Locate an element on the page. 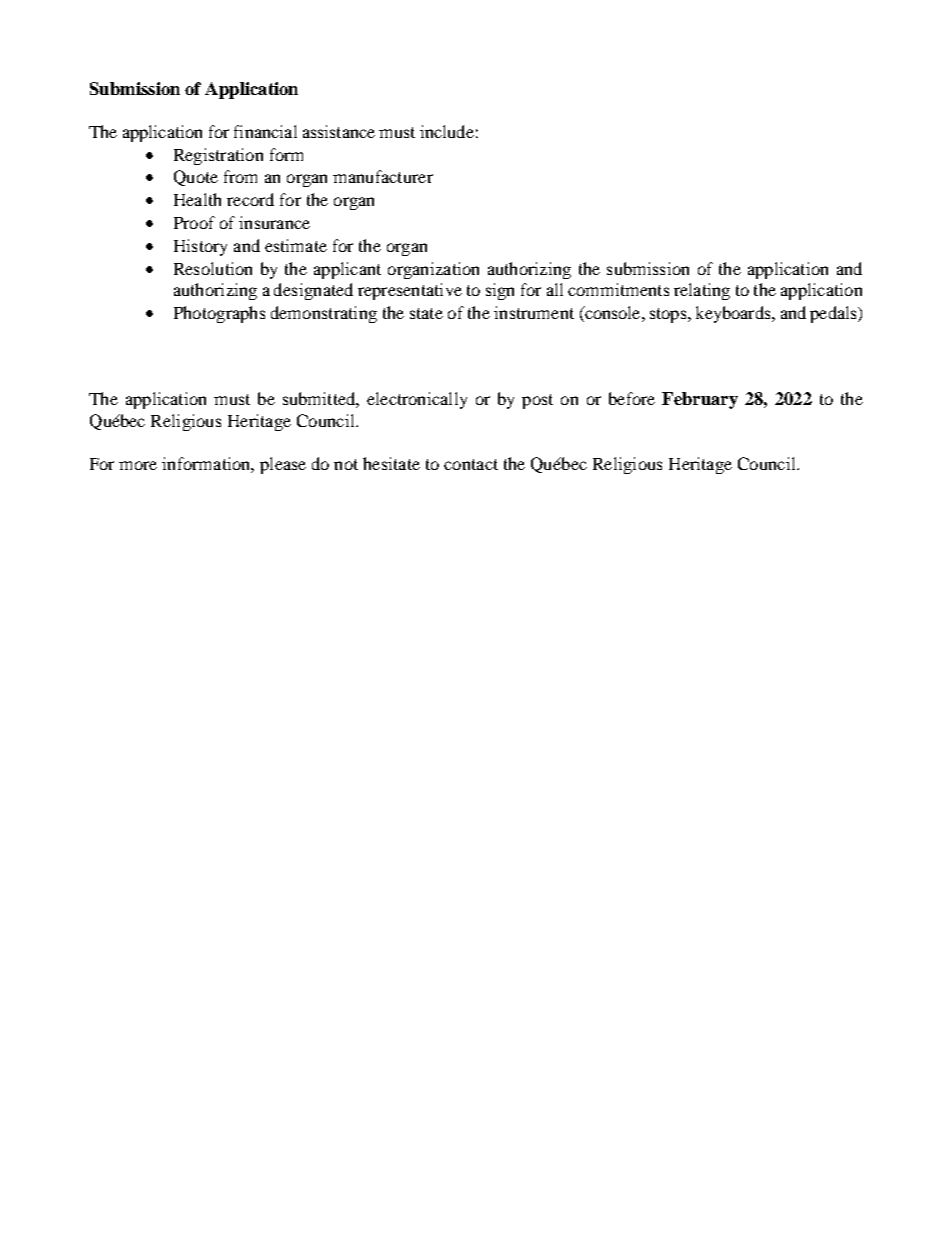 This document has height=1233, width=952. please is located at coordinates (283, 465).
